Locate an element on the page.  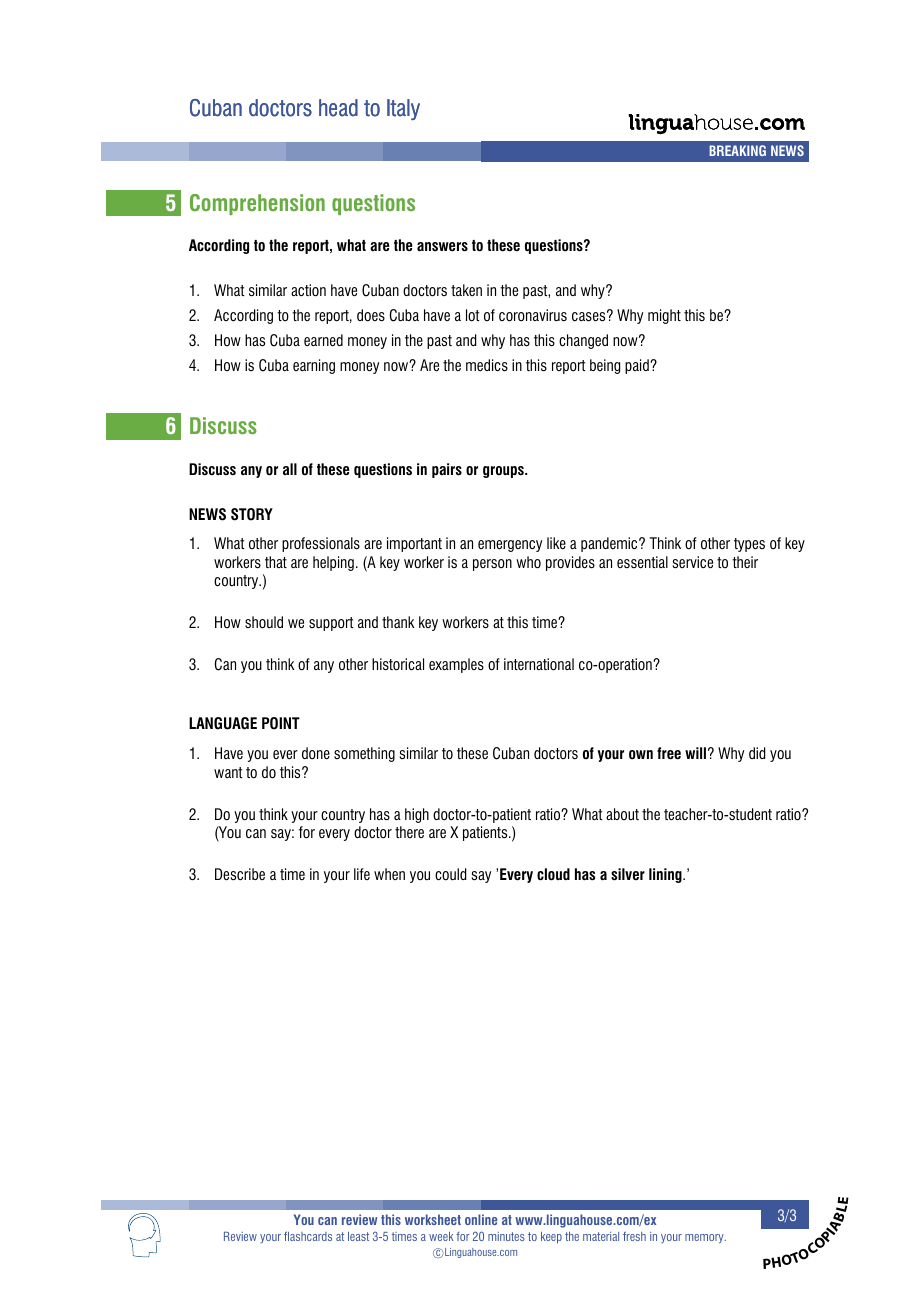
Comprehension is located at coordinates (257, 204).
